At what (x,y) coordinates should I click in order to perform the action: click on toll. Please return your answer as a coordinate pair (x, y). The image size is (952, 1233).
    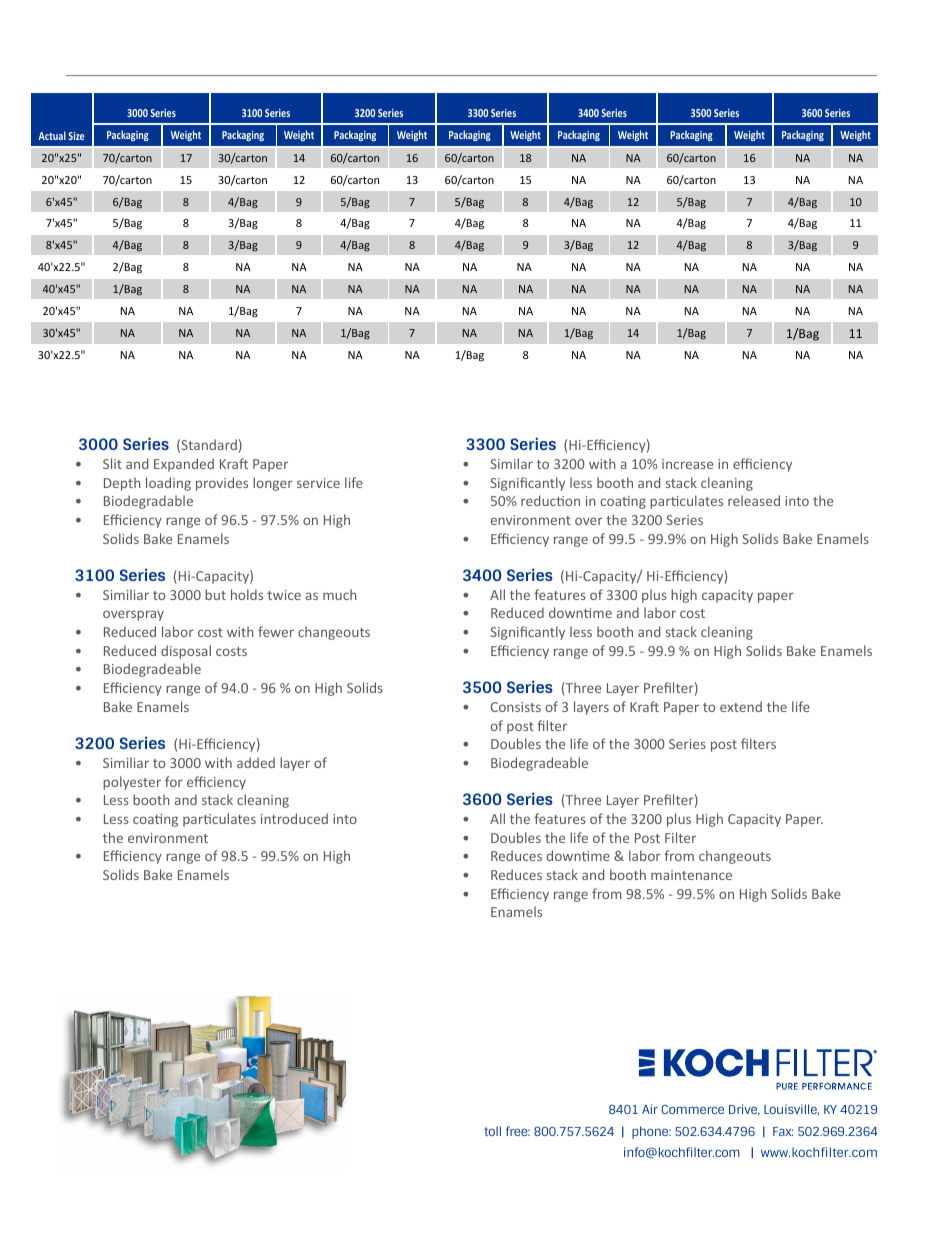
    Looking at the image, I should click on (492, 1131).
